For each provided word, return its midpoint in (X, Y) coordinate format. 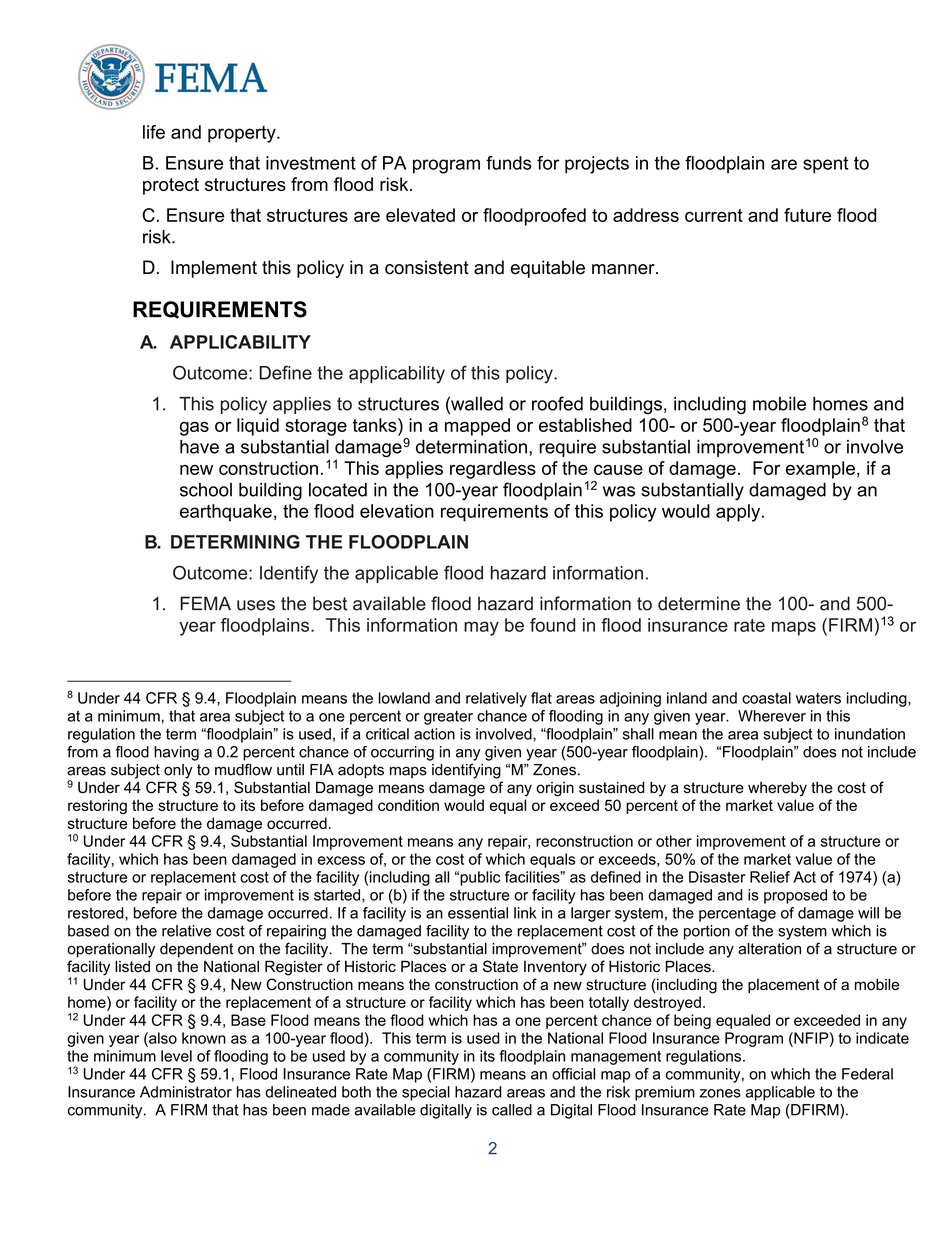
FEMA (205, 603)
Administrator (186, 1092)
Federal (867, 1074)
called (512, 1110)
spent (826, 165)
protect (171, 186)
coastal (766, 698)
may (481, 628)
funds (509, 163)
